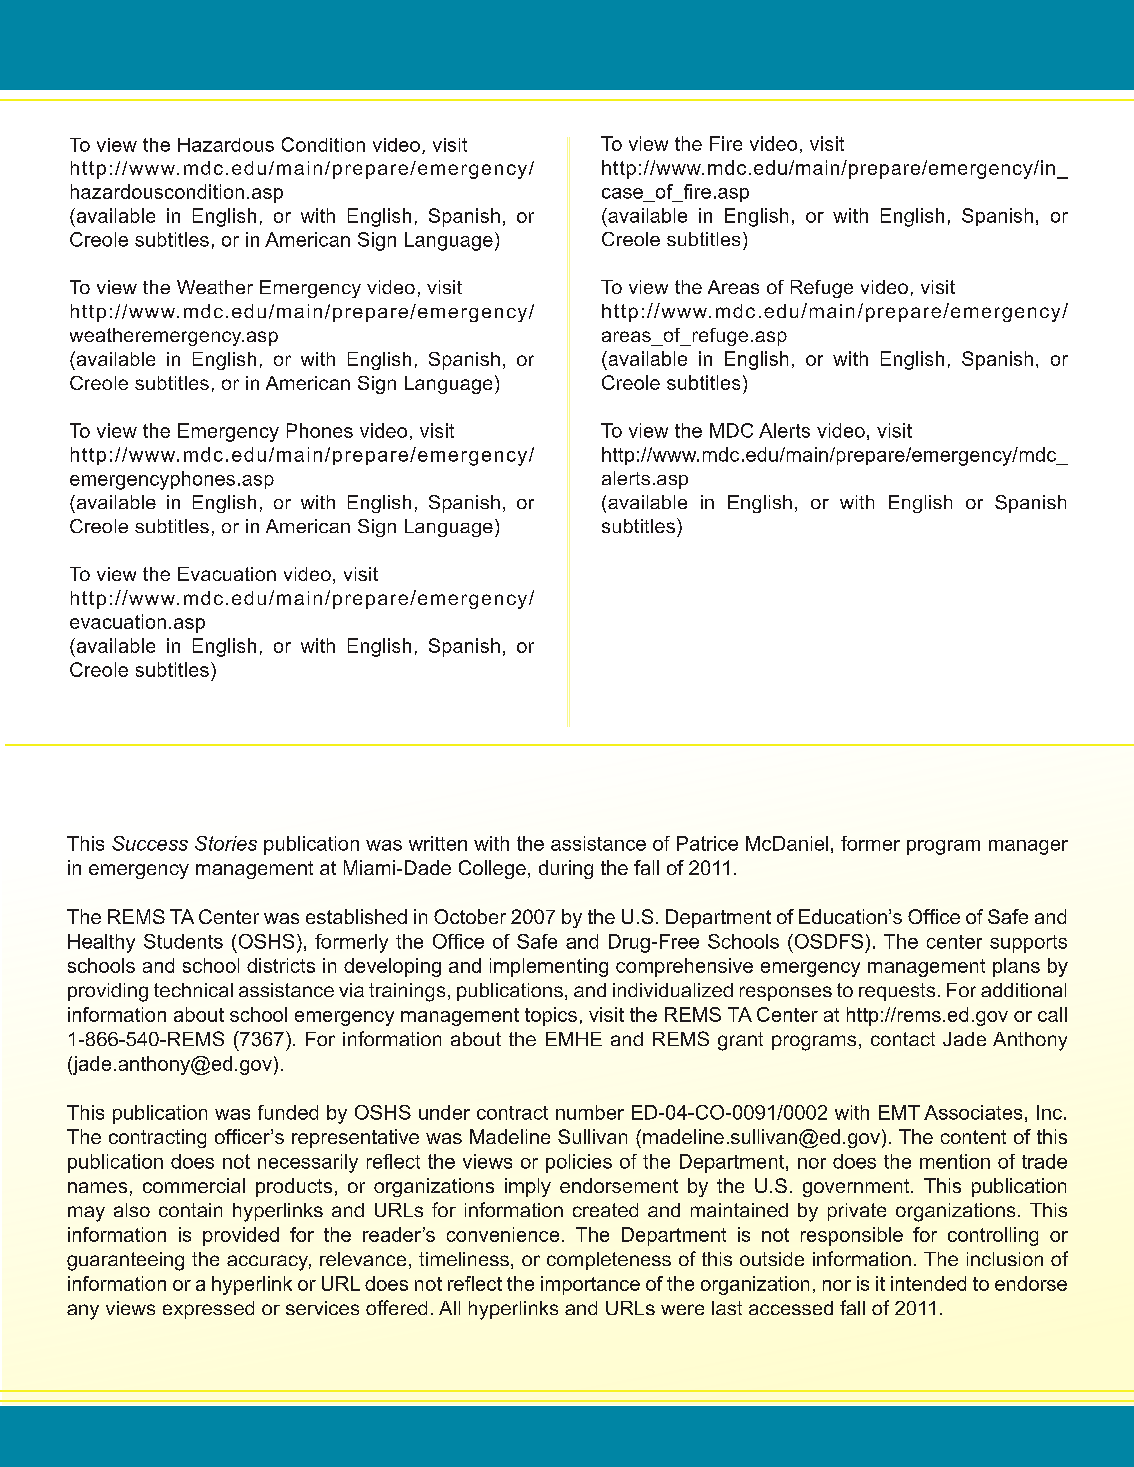 The width and height of the page is (1134, 1467). I want to click on importance, so click(590, 1285).
